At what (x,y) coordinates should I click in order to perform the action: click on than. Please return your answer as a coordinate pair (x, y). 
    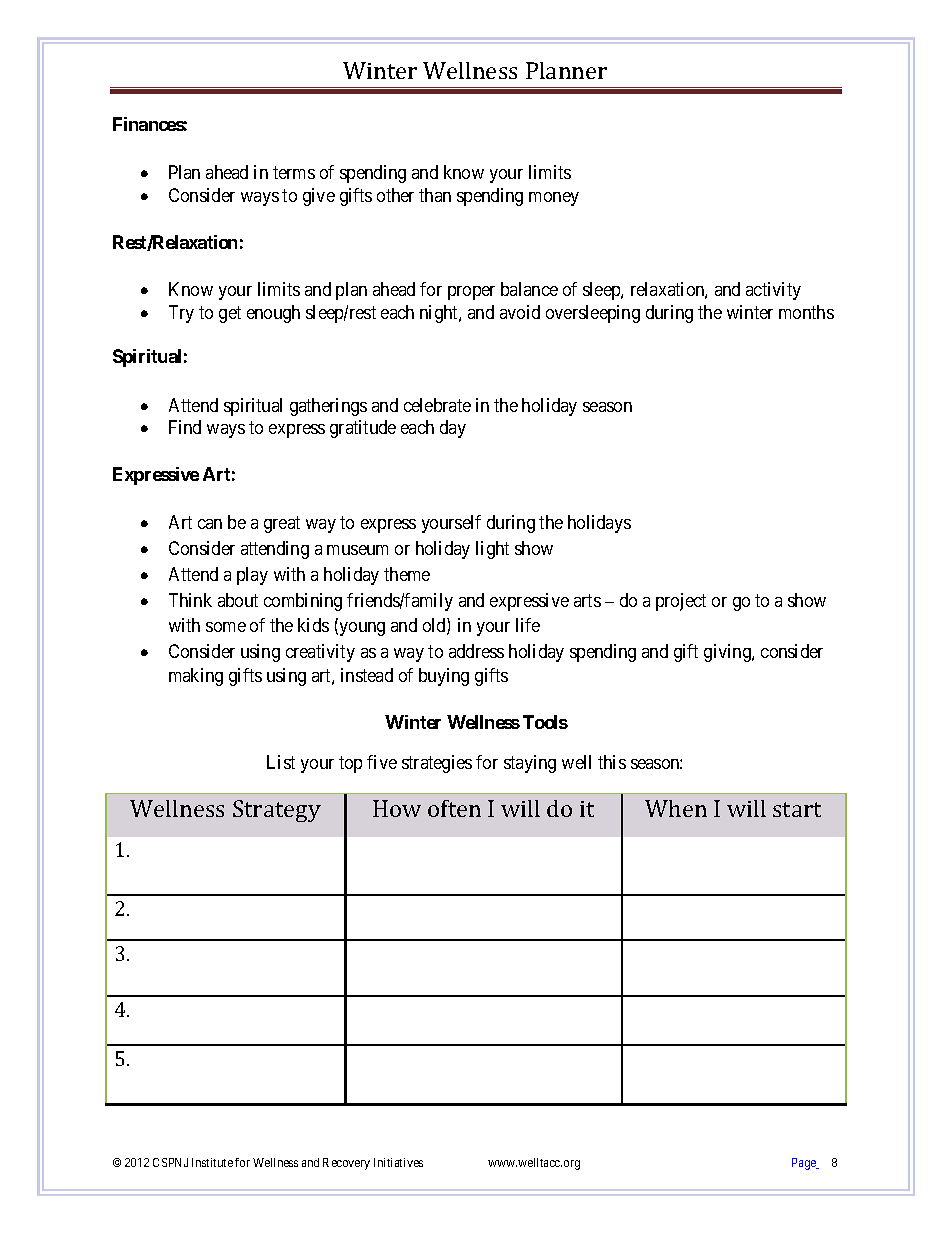
    Looking at the image, I should click on (435, 195).
